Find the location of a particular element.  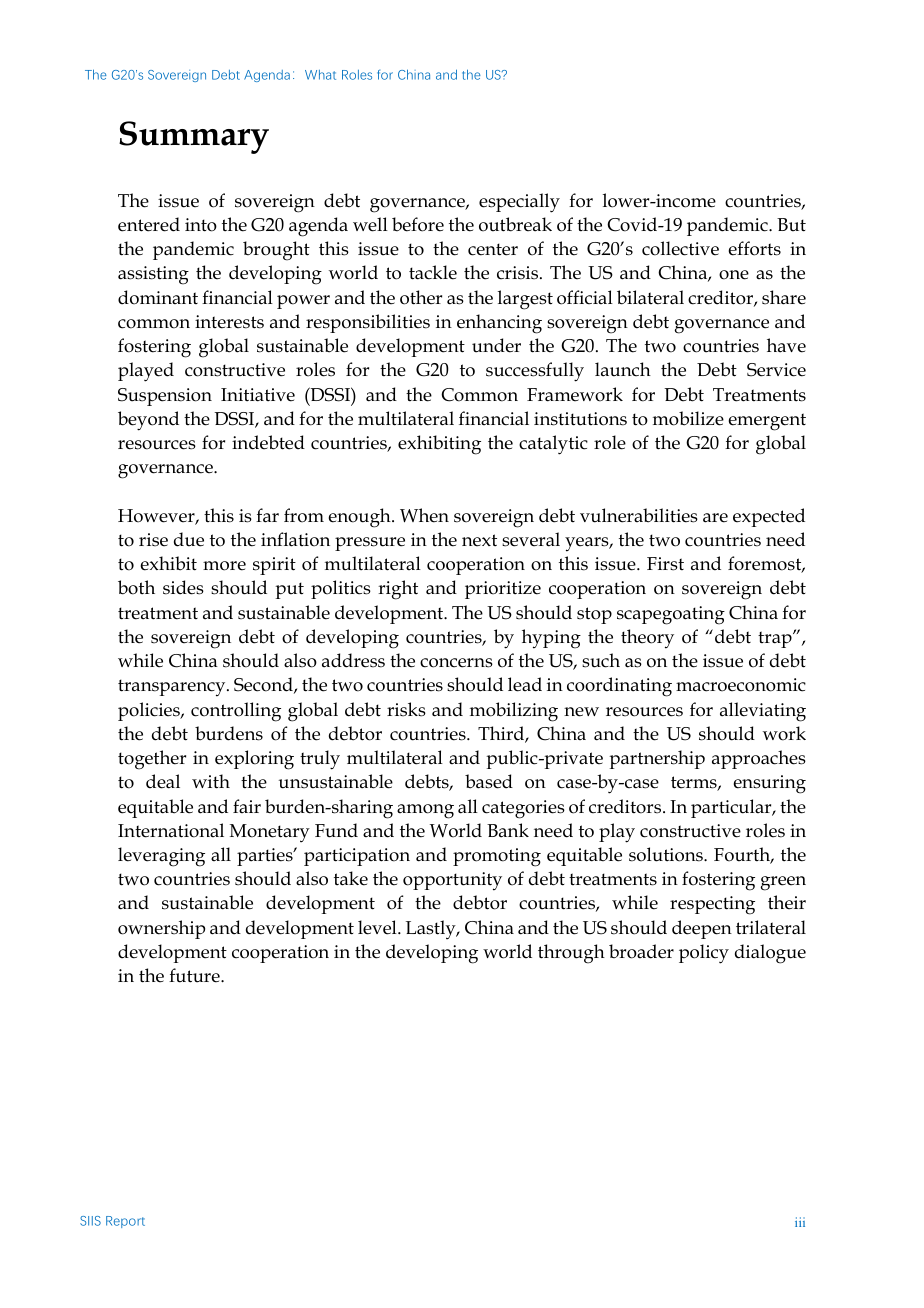

especially is located at coordinates (519, 203).
